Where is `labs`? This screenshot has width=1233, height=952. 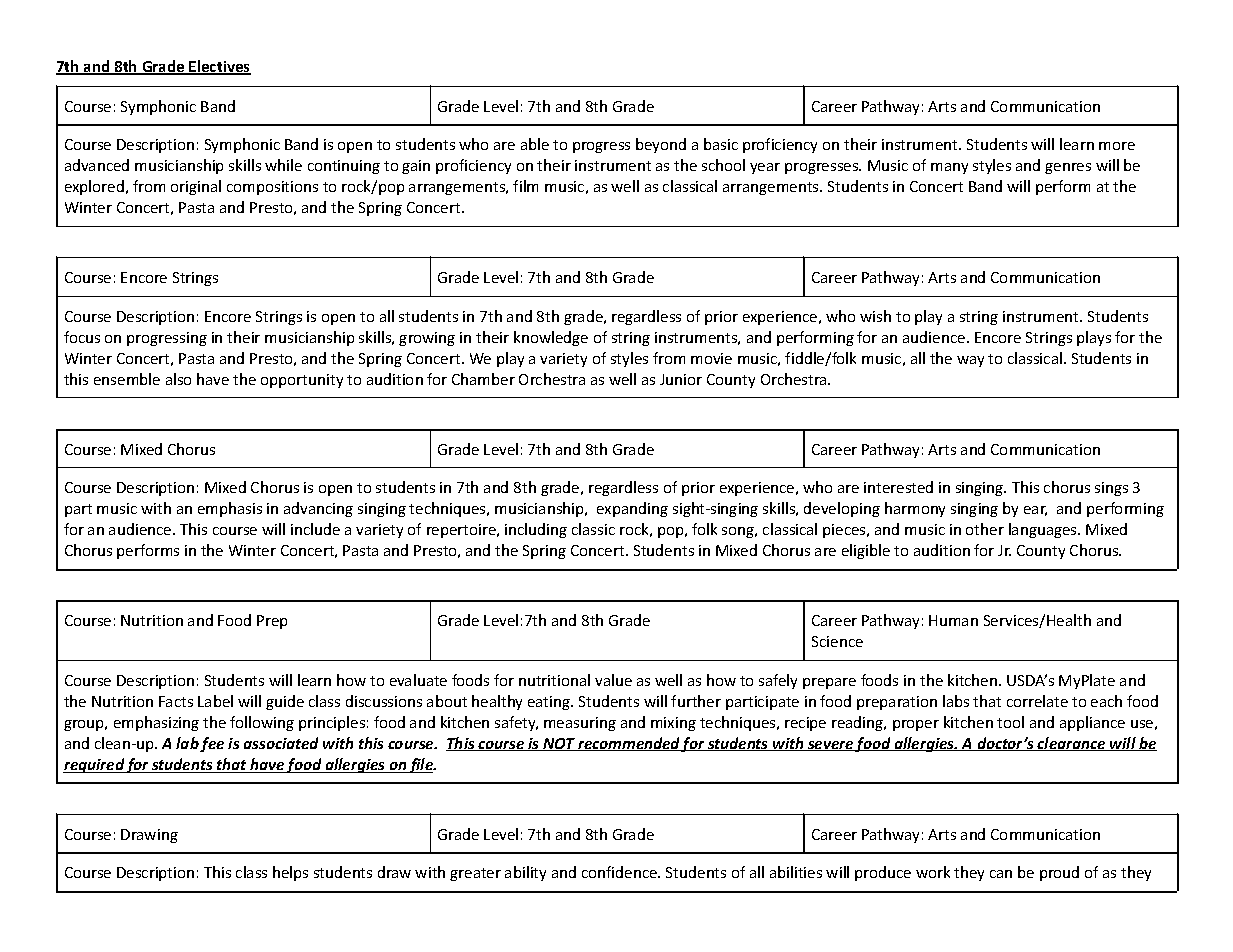 labs is located at coordinates (956, 701).
